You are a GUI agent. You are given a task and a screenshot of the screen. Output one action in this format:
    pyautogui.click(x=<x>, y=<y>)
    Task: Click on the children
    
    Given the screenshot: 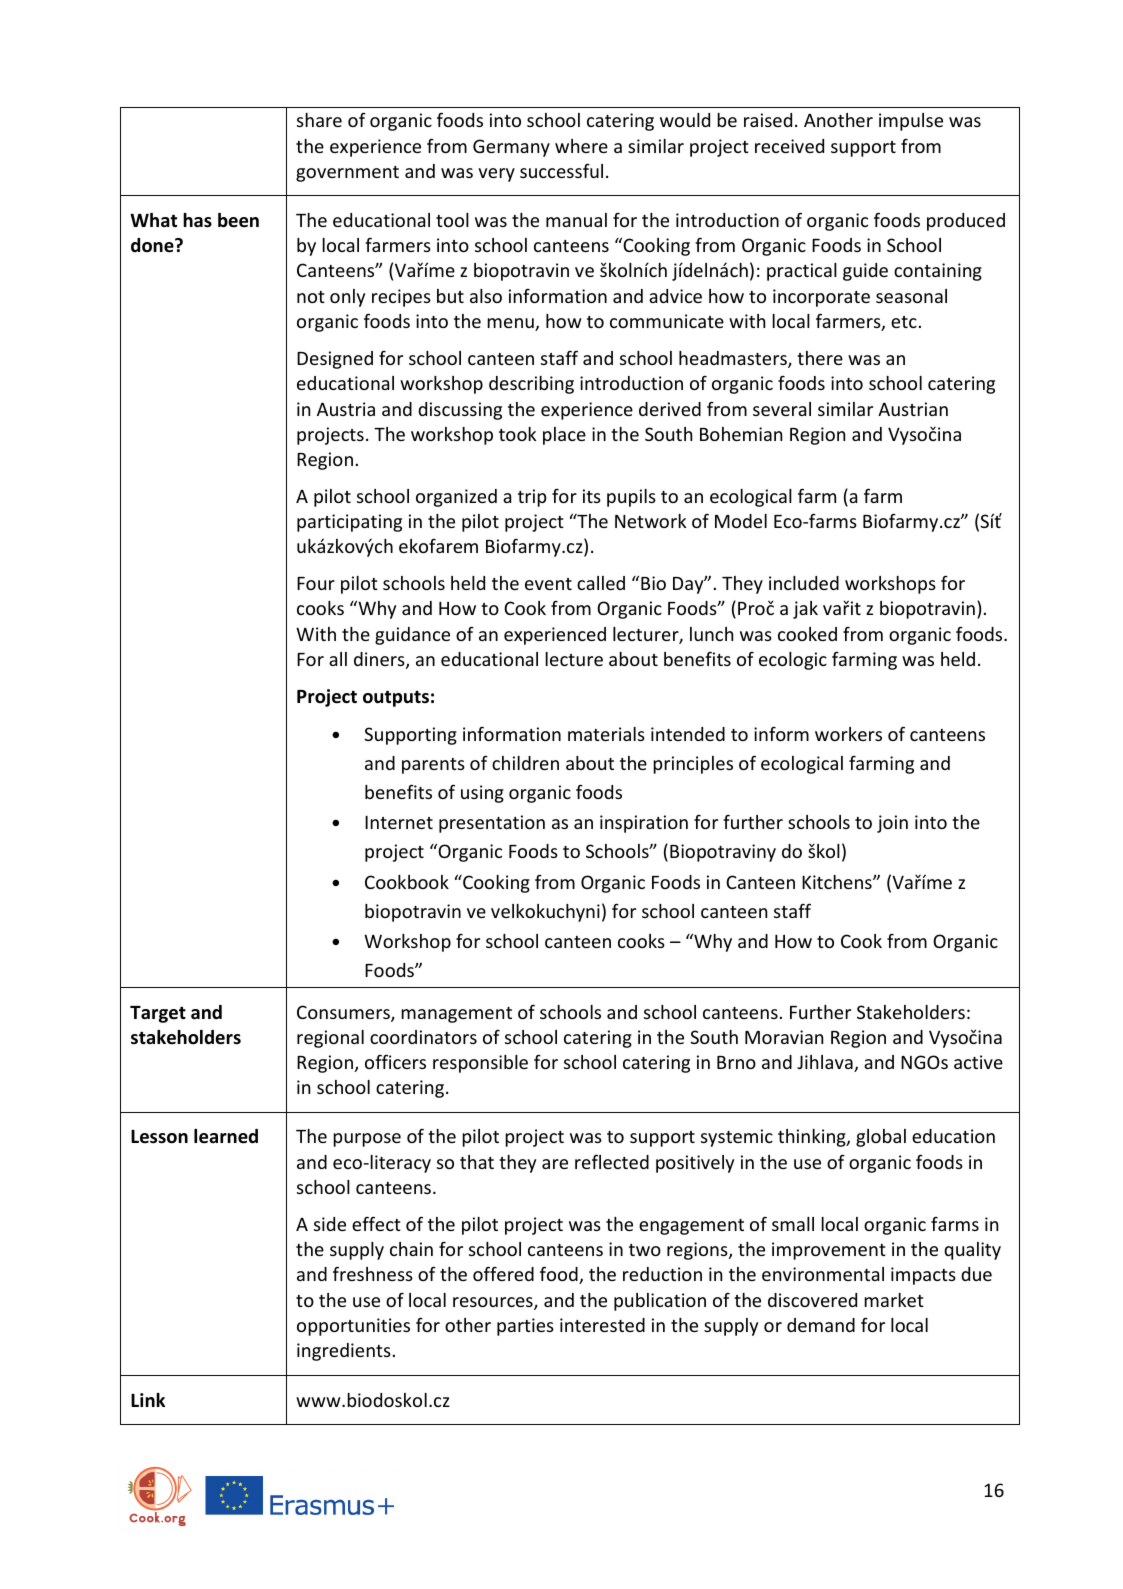 What is the action you would take?
    pyautogui.click(x=525, y=763)
